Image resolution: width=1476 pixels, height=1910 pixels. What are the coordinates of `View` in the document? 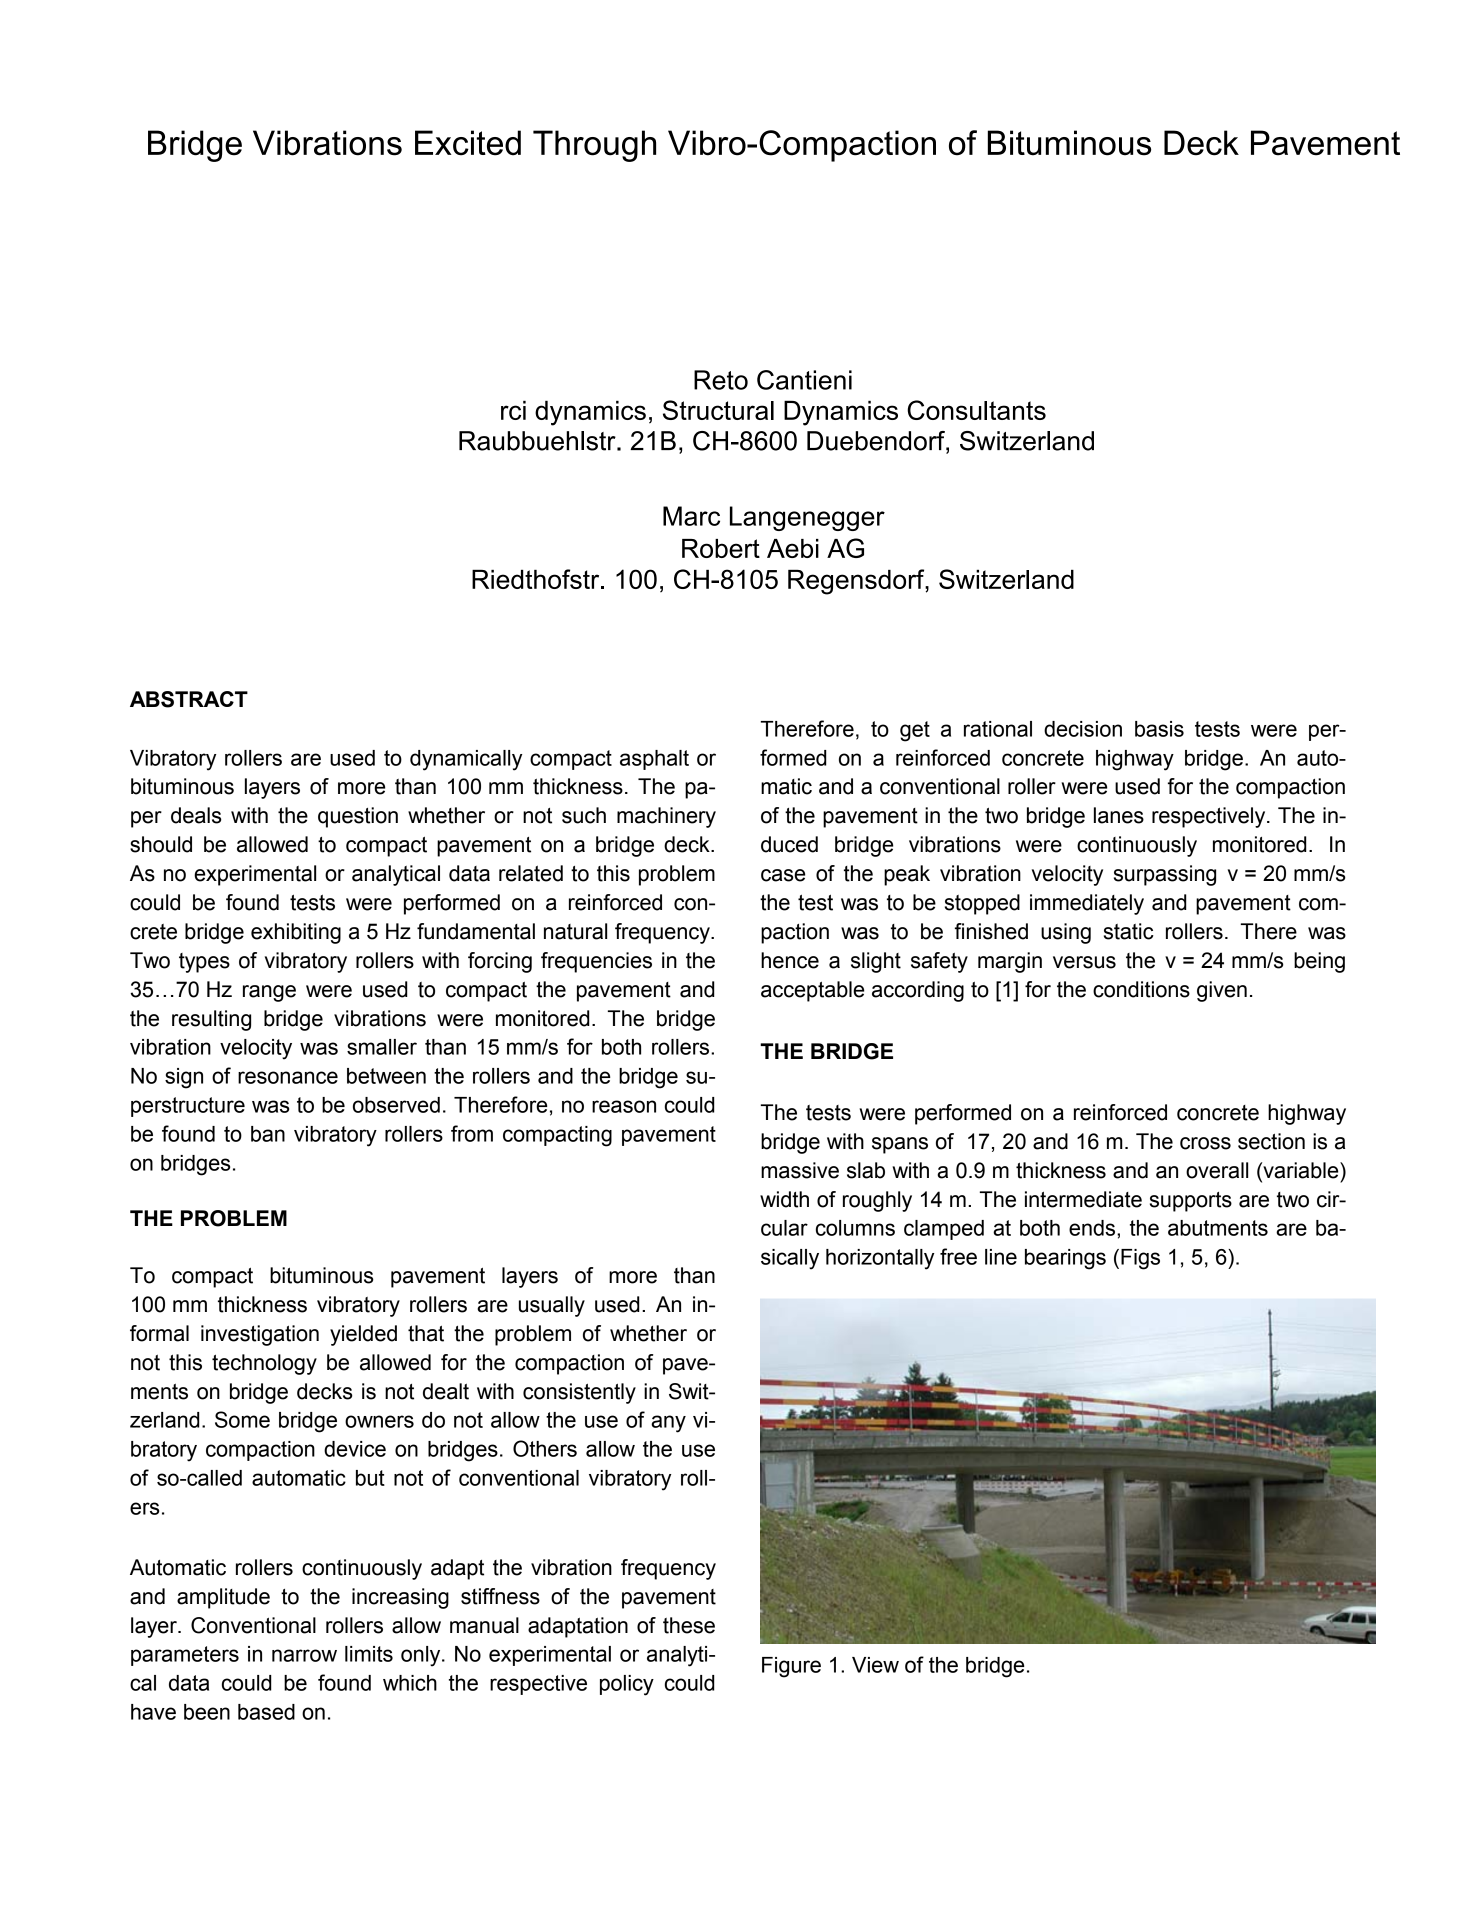 It's located at (875, 1665).
